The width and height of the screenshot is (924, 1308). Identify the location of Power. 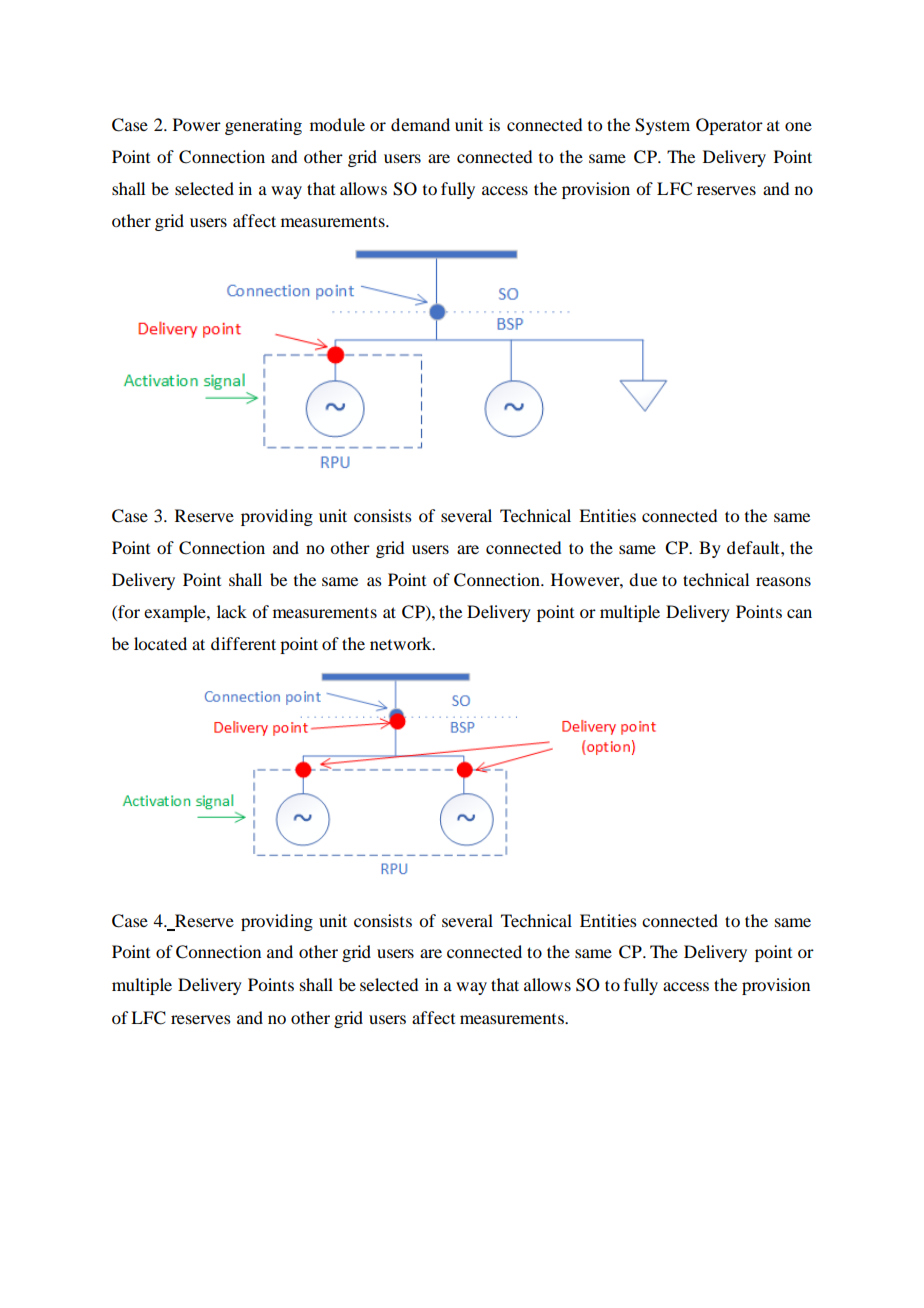
(197, 124).
